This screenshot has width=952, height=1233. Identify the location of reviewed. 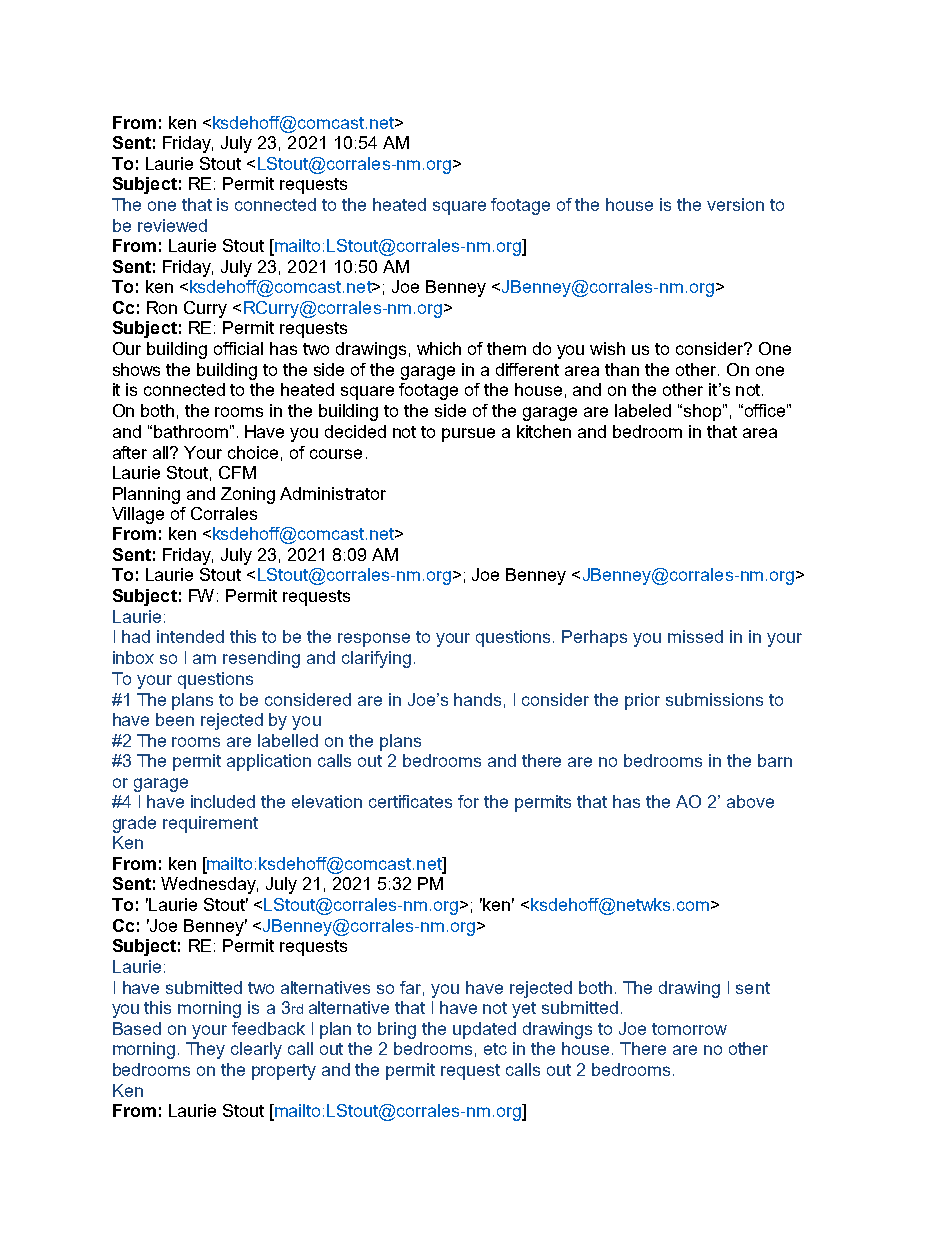
(172, 225).
